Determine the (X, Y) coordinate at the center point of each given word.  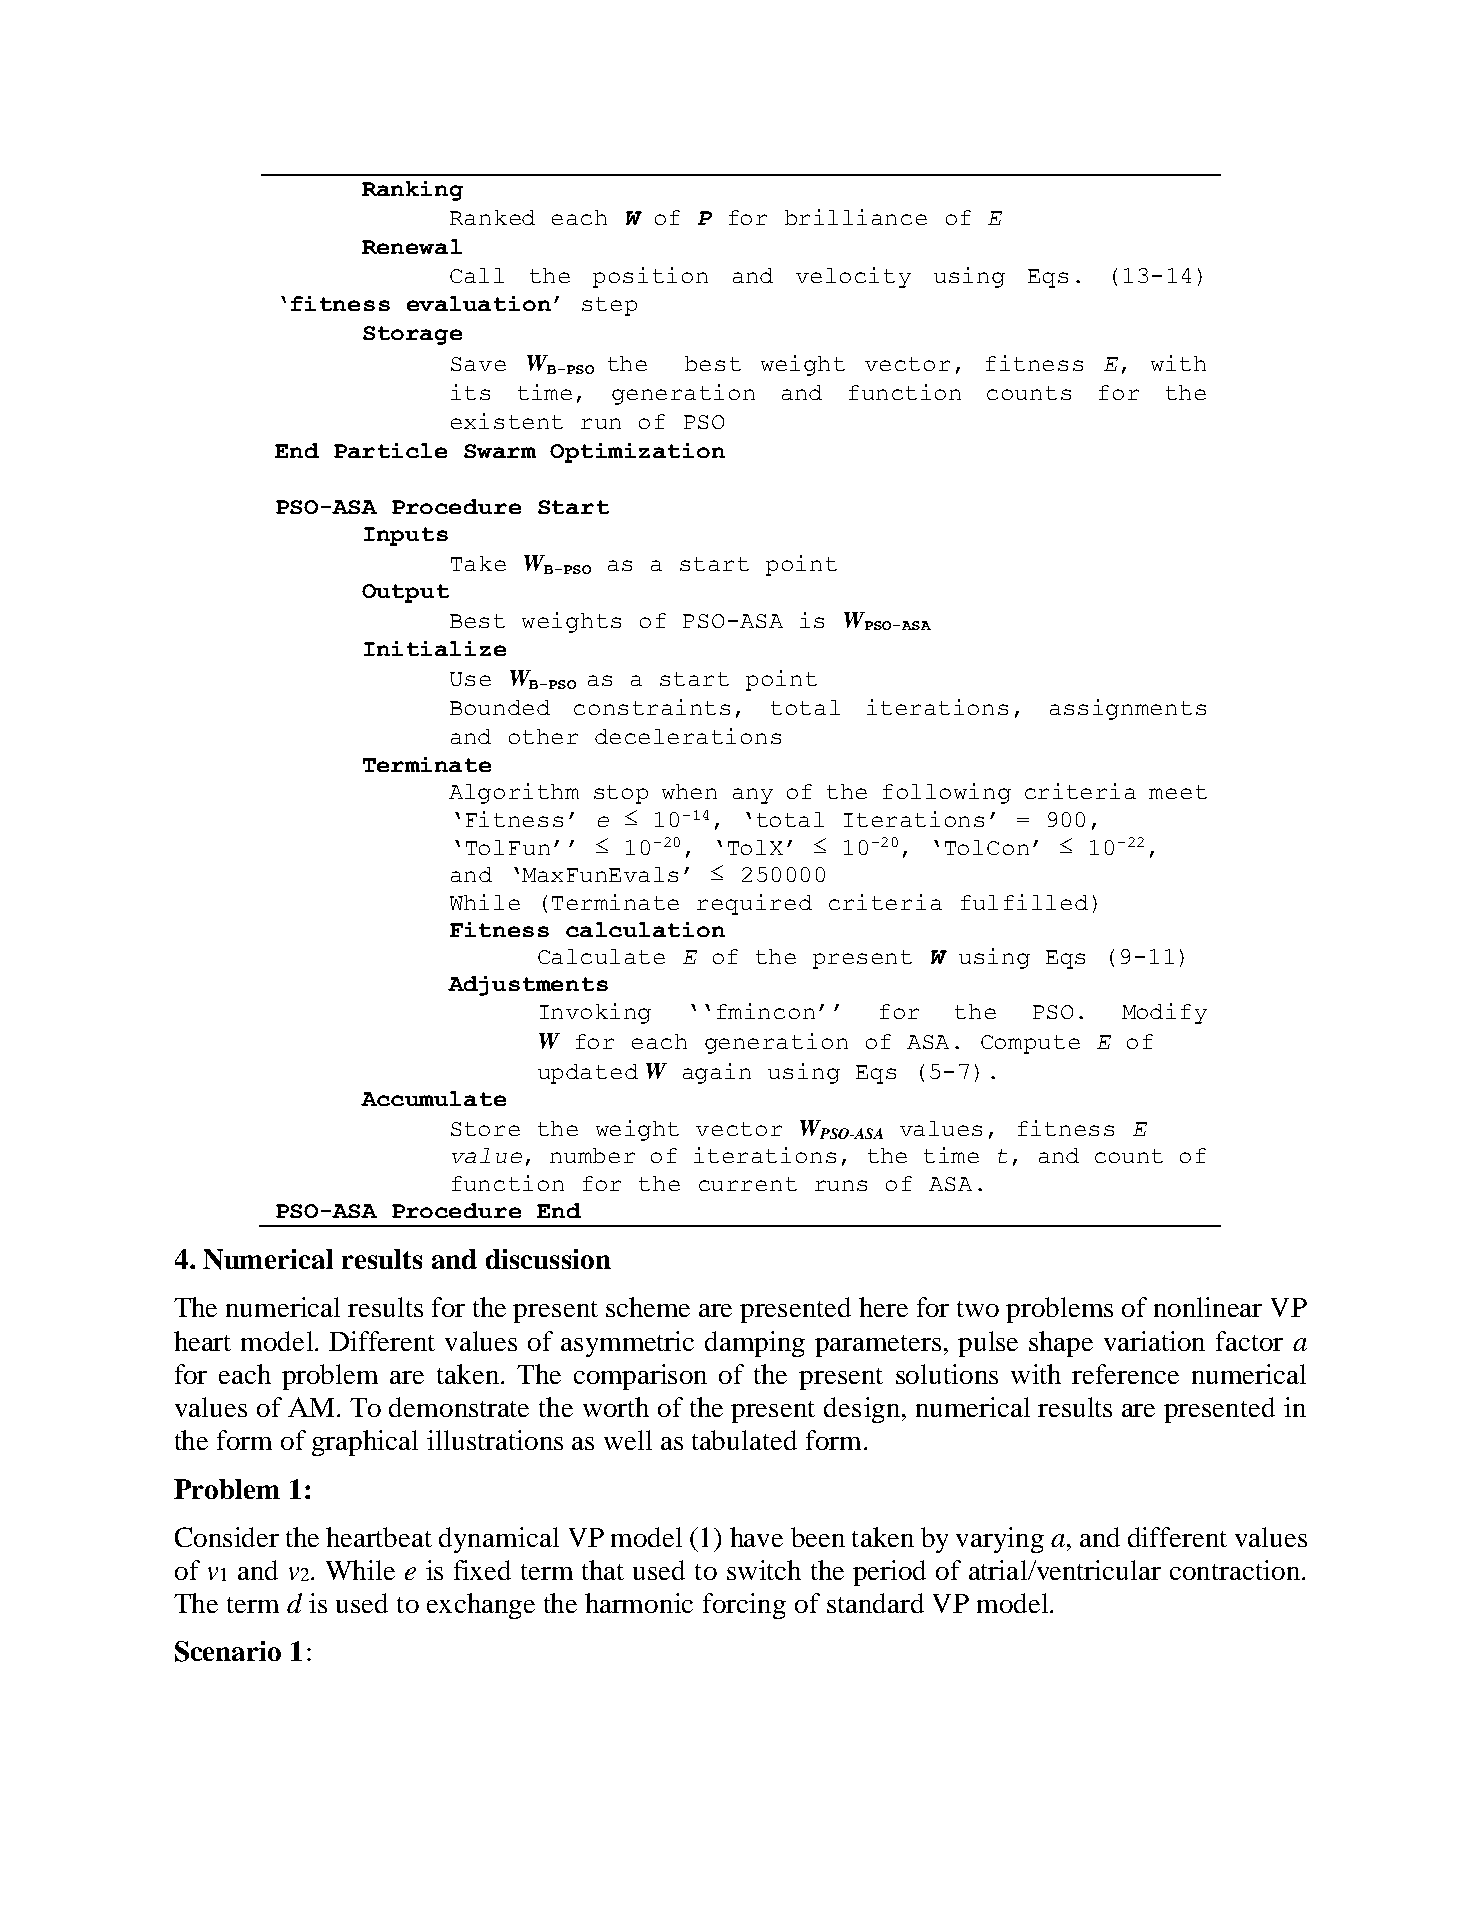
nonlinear (1208, 1307)
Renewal (412, 246)
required (754, 904)
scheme (648, 1307)
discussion (548, 1259)
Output (405, 593)
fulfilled (1024, 902)
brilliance (856, 217)
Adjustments (528, 986)
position (650, 277)
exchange (481, 1606)
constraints (652, 707)
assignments (1128, 709)
